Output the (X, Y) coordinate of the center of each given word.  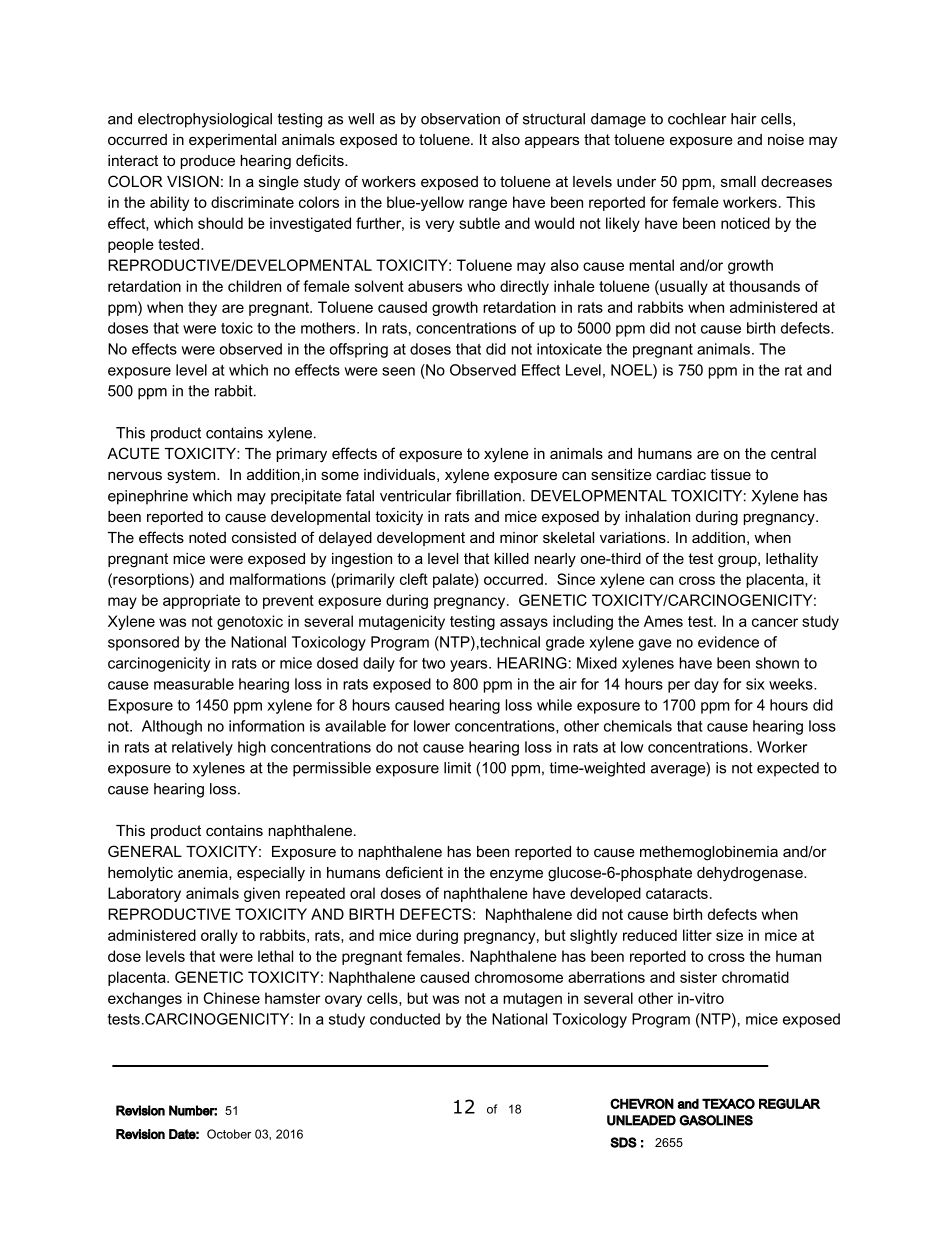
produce (208, 162)
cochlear (697, 119)
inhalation (657, 516)
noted (207, 537)
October (229, 1134)
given (262, 894)
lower (432, 726)
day (706, 685)
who (481, 286)
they (202, 308)
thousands (764, 286)
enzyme (516, 875)
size (729, 935)
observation (460, 119)
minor (519, 537)
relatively (202, 748)
